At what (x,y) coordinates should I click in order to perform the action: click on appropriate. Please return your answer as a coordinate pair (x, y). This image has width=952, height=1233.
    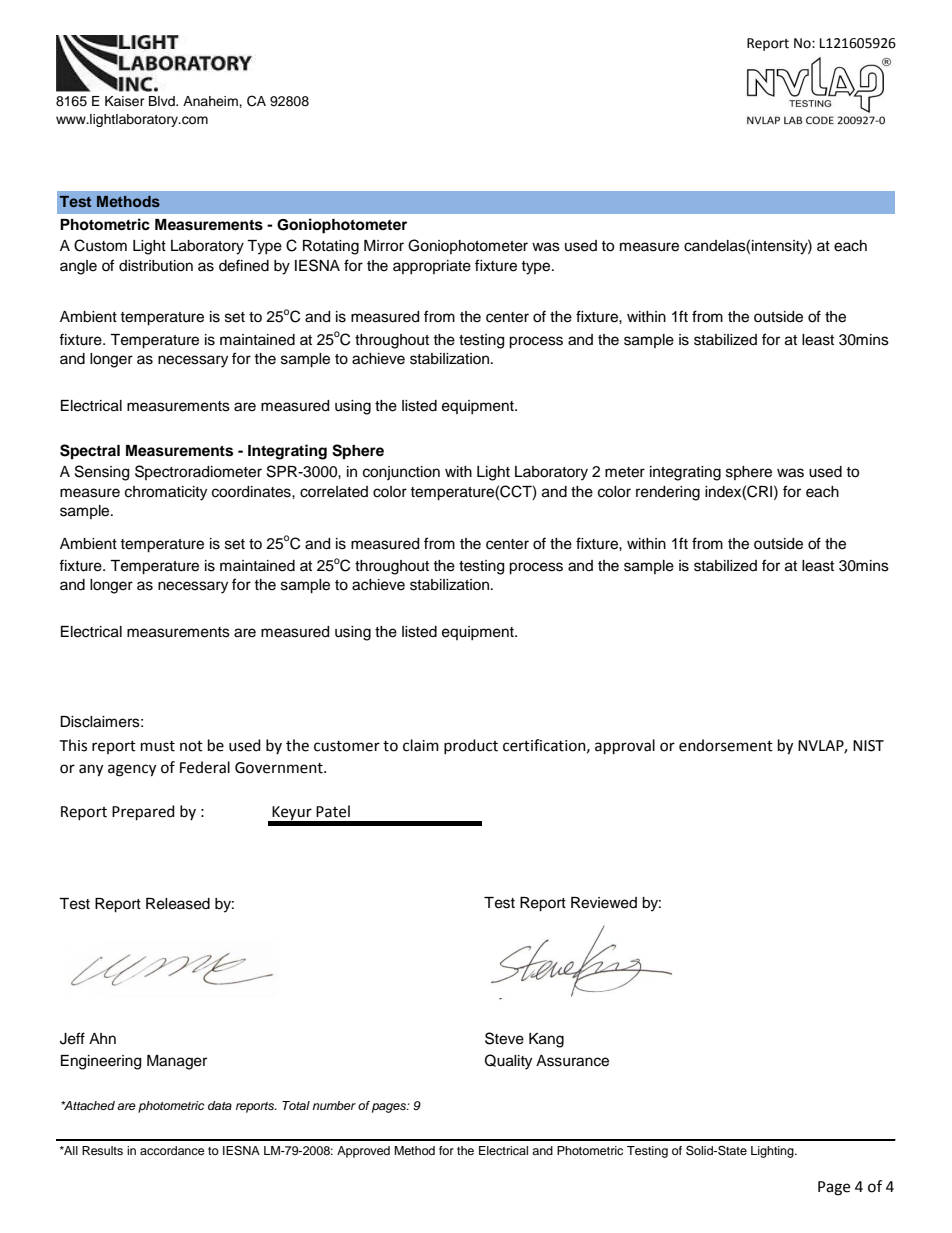
    Looking at the image, I should click on (432, 267).
